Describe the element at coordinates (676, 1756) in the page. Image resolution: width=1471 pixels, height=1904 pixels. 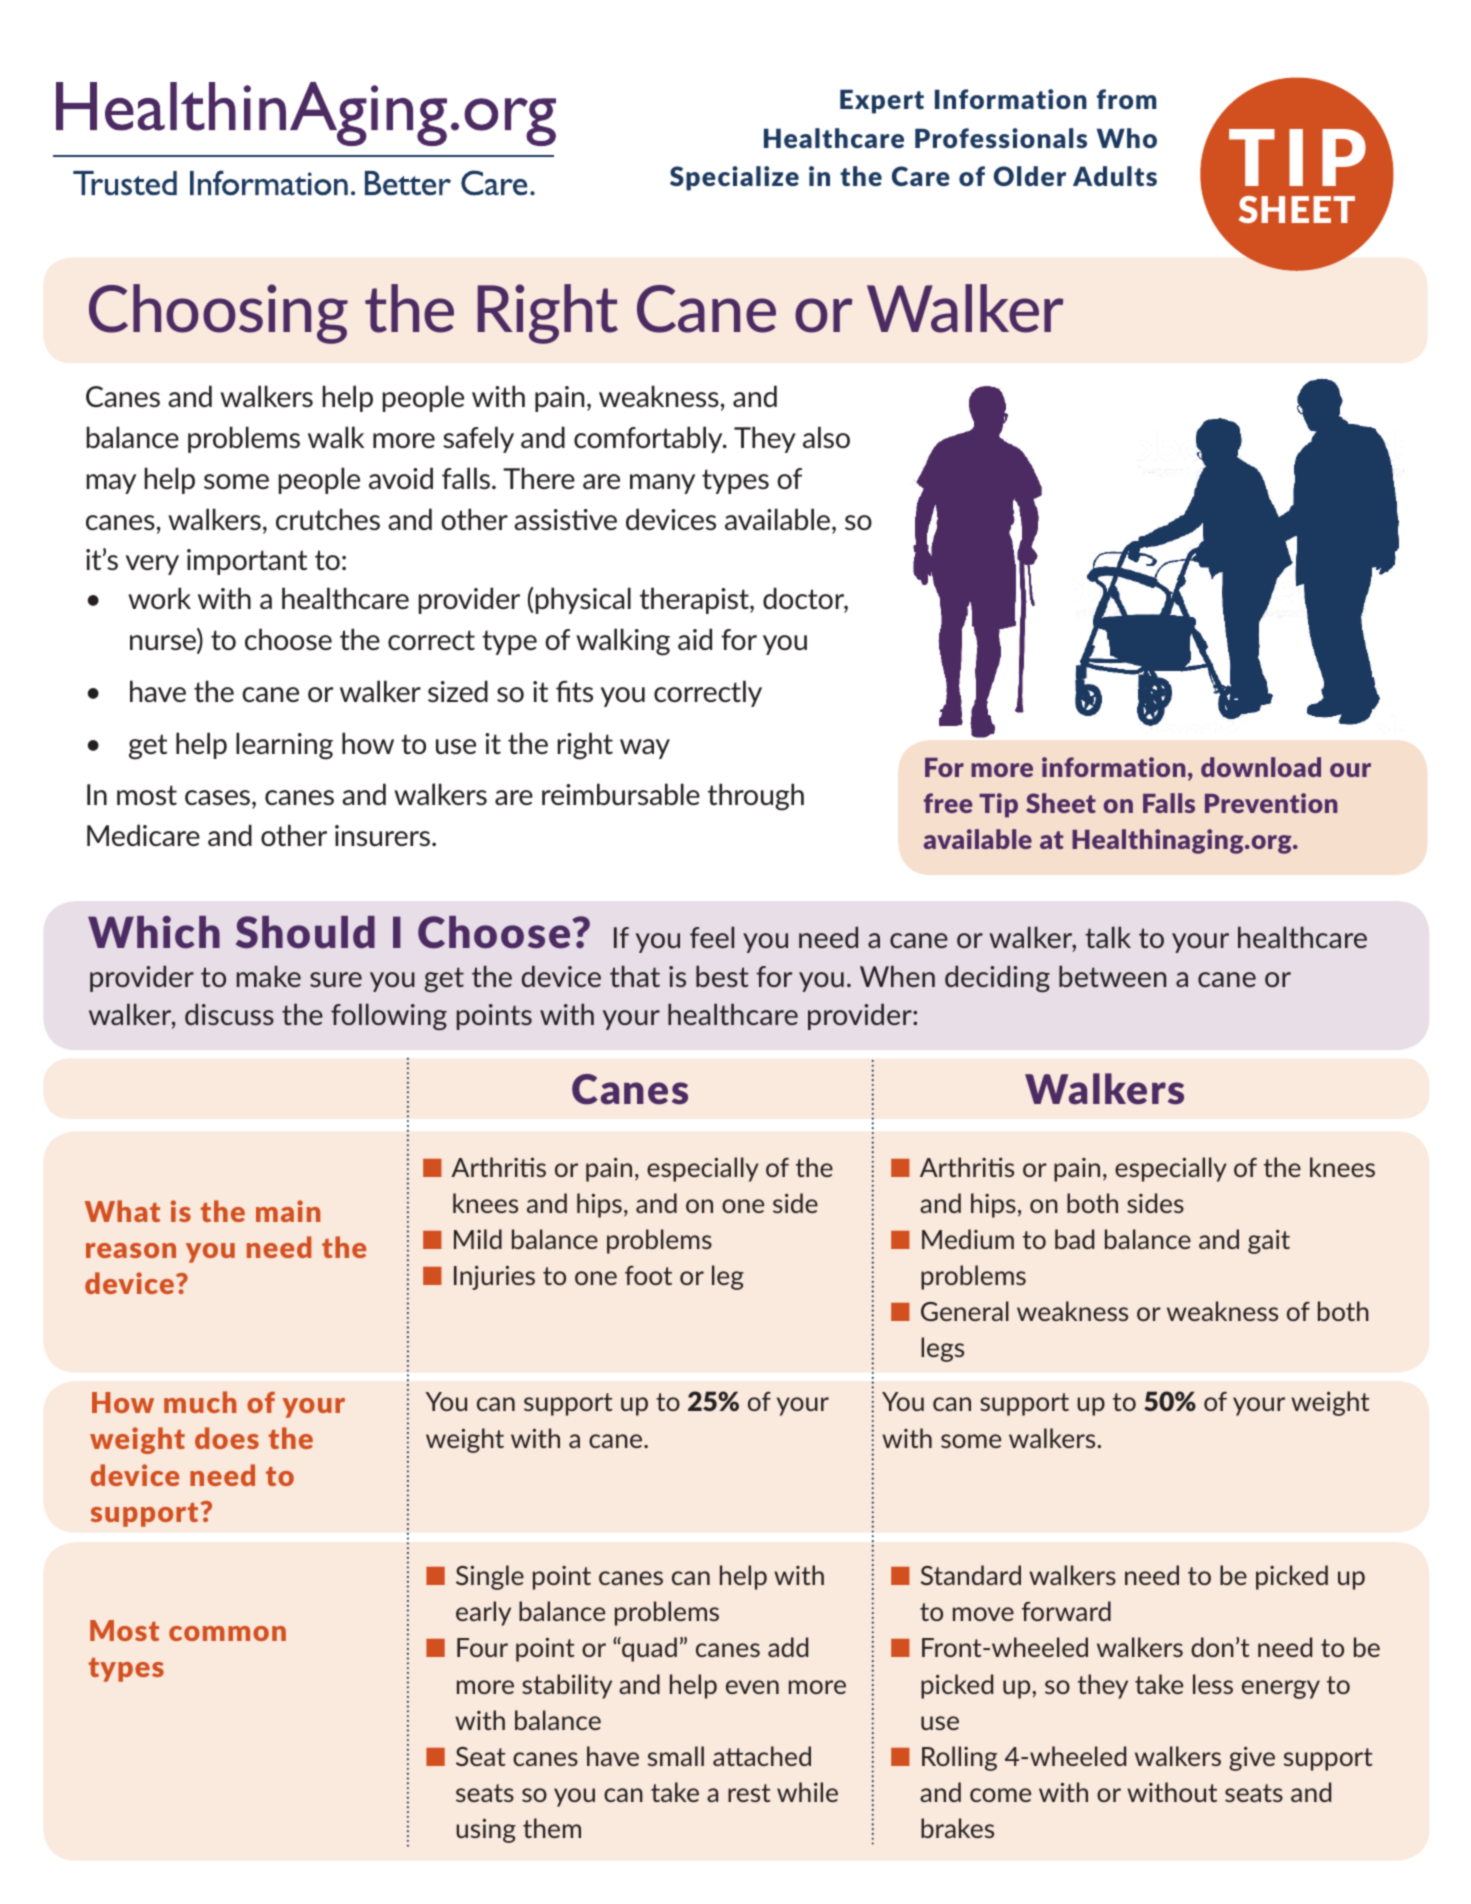
I see `small` at that location.
